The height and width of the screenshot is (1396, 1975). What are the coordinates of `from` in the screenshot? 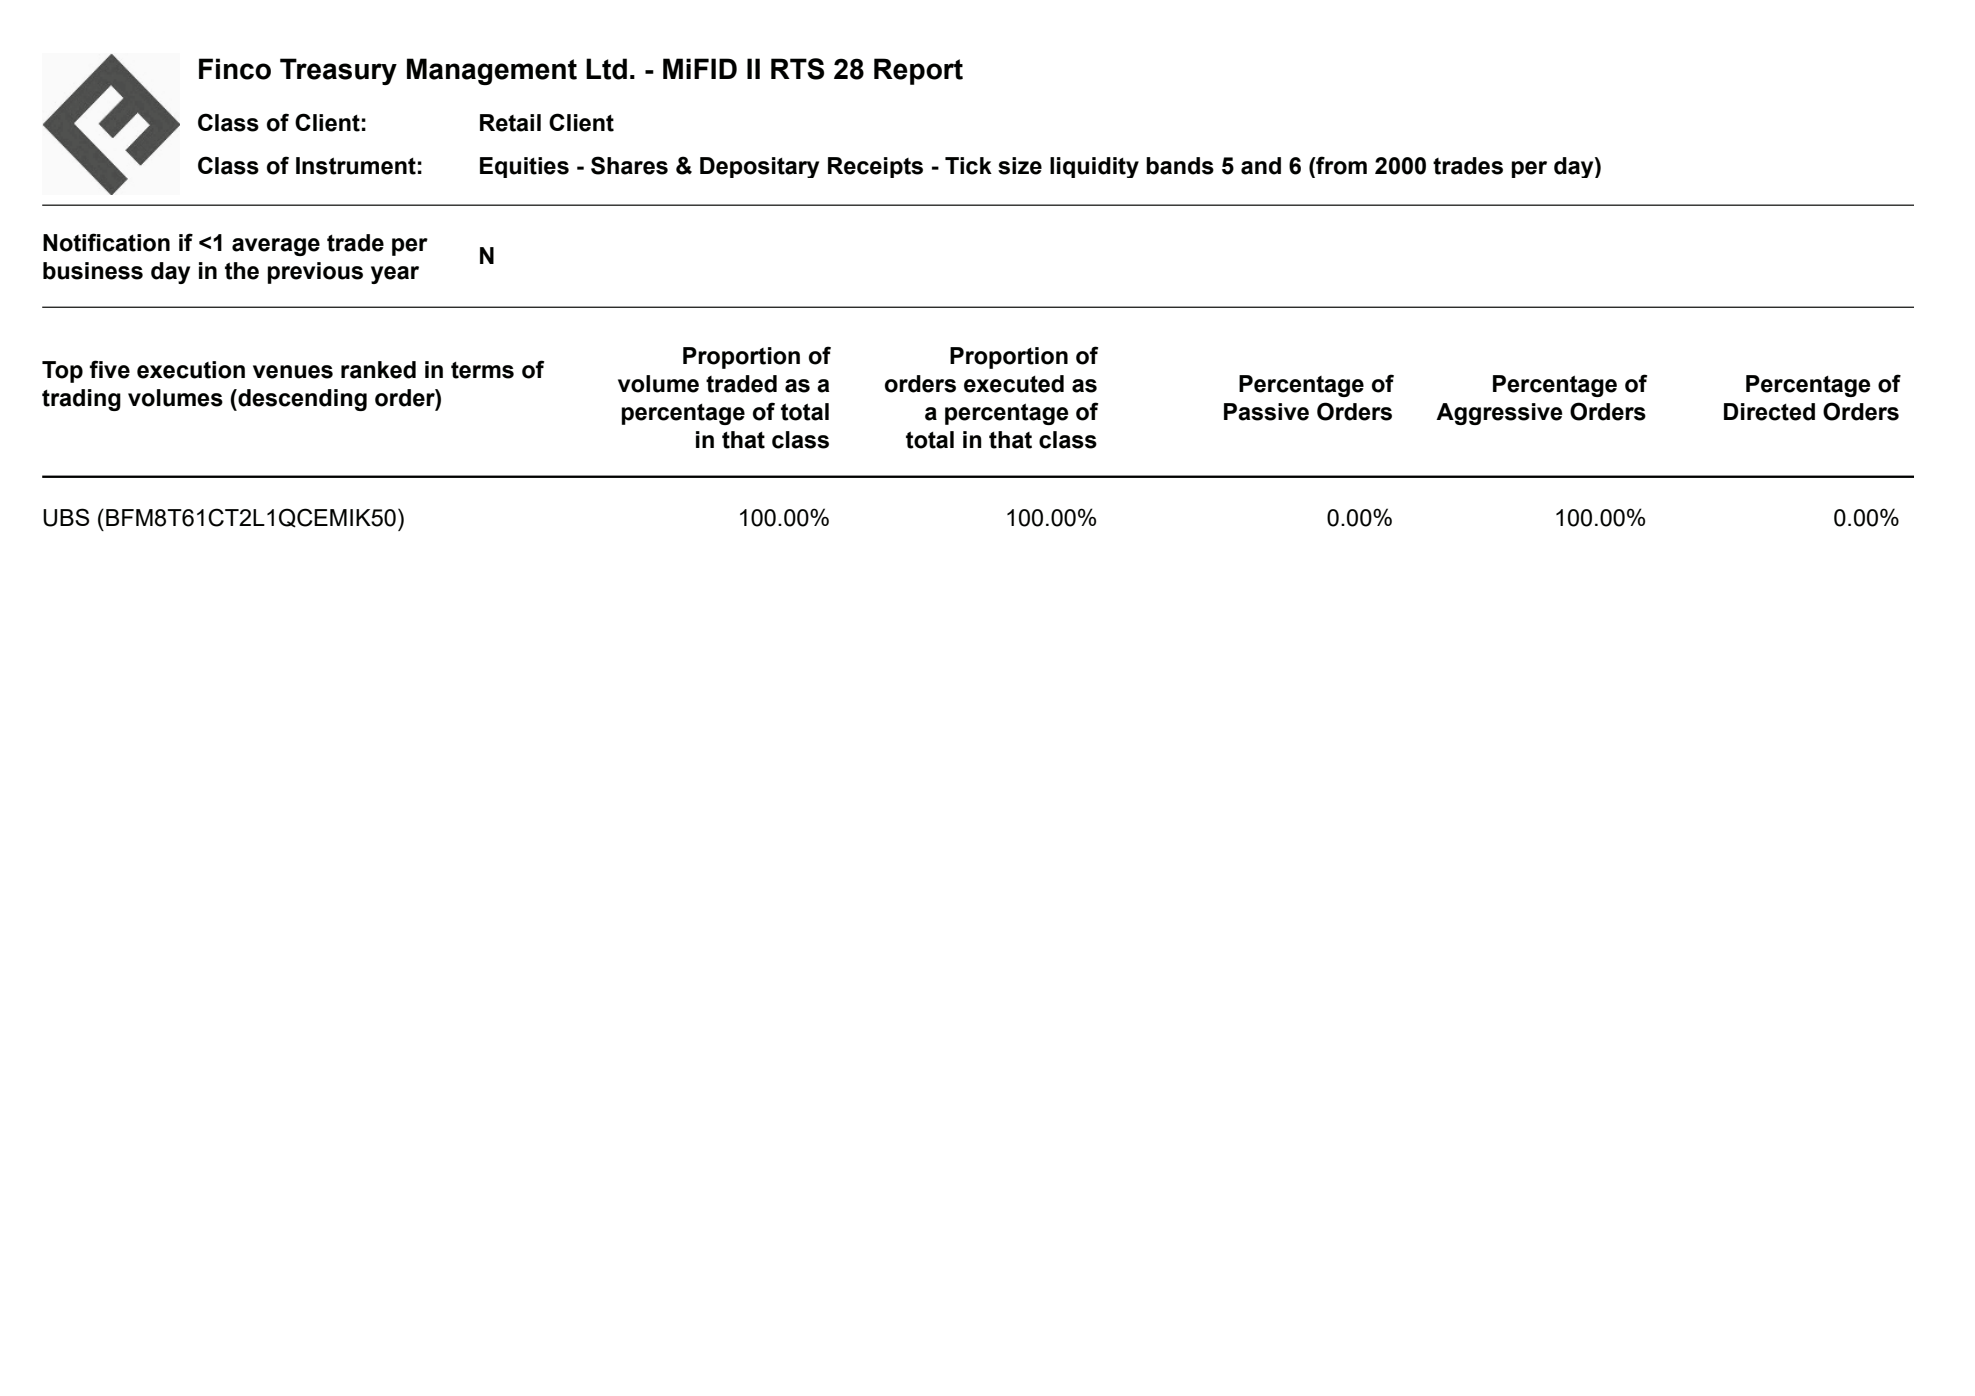 It's located at (1340, 165).
